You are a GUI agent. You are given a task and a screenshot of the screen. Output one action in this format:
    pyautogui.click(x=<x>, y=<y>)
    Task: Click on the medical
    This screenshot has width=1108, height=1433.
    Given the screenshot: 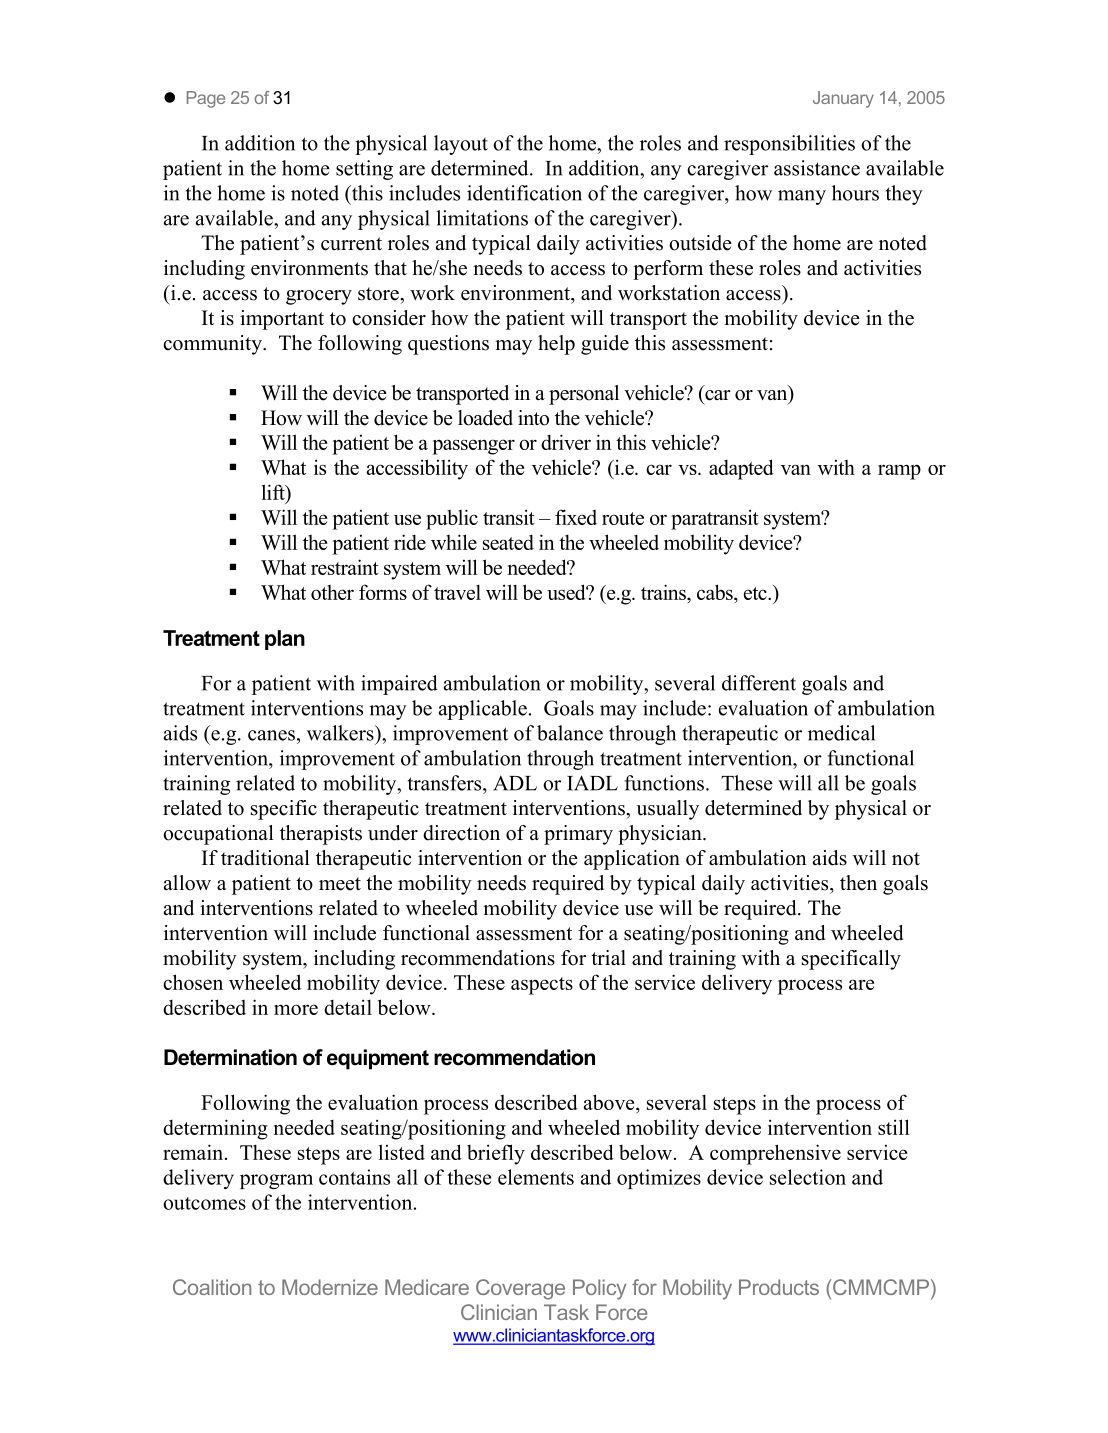 What is the action you would take?
    pyautogui.click(x=841, y=733)
